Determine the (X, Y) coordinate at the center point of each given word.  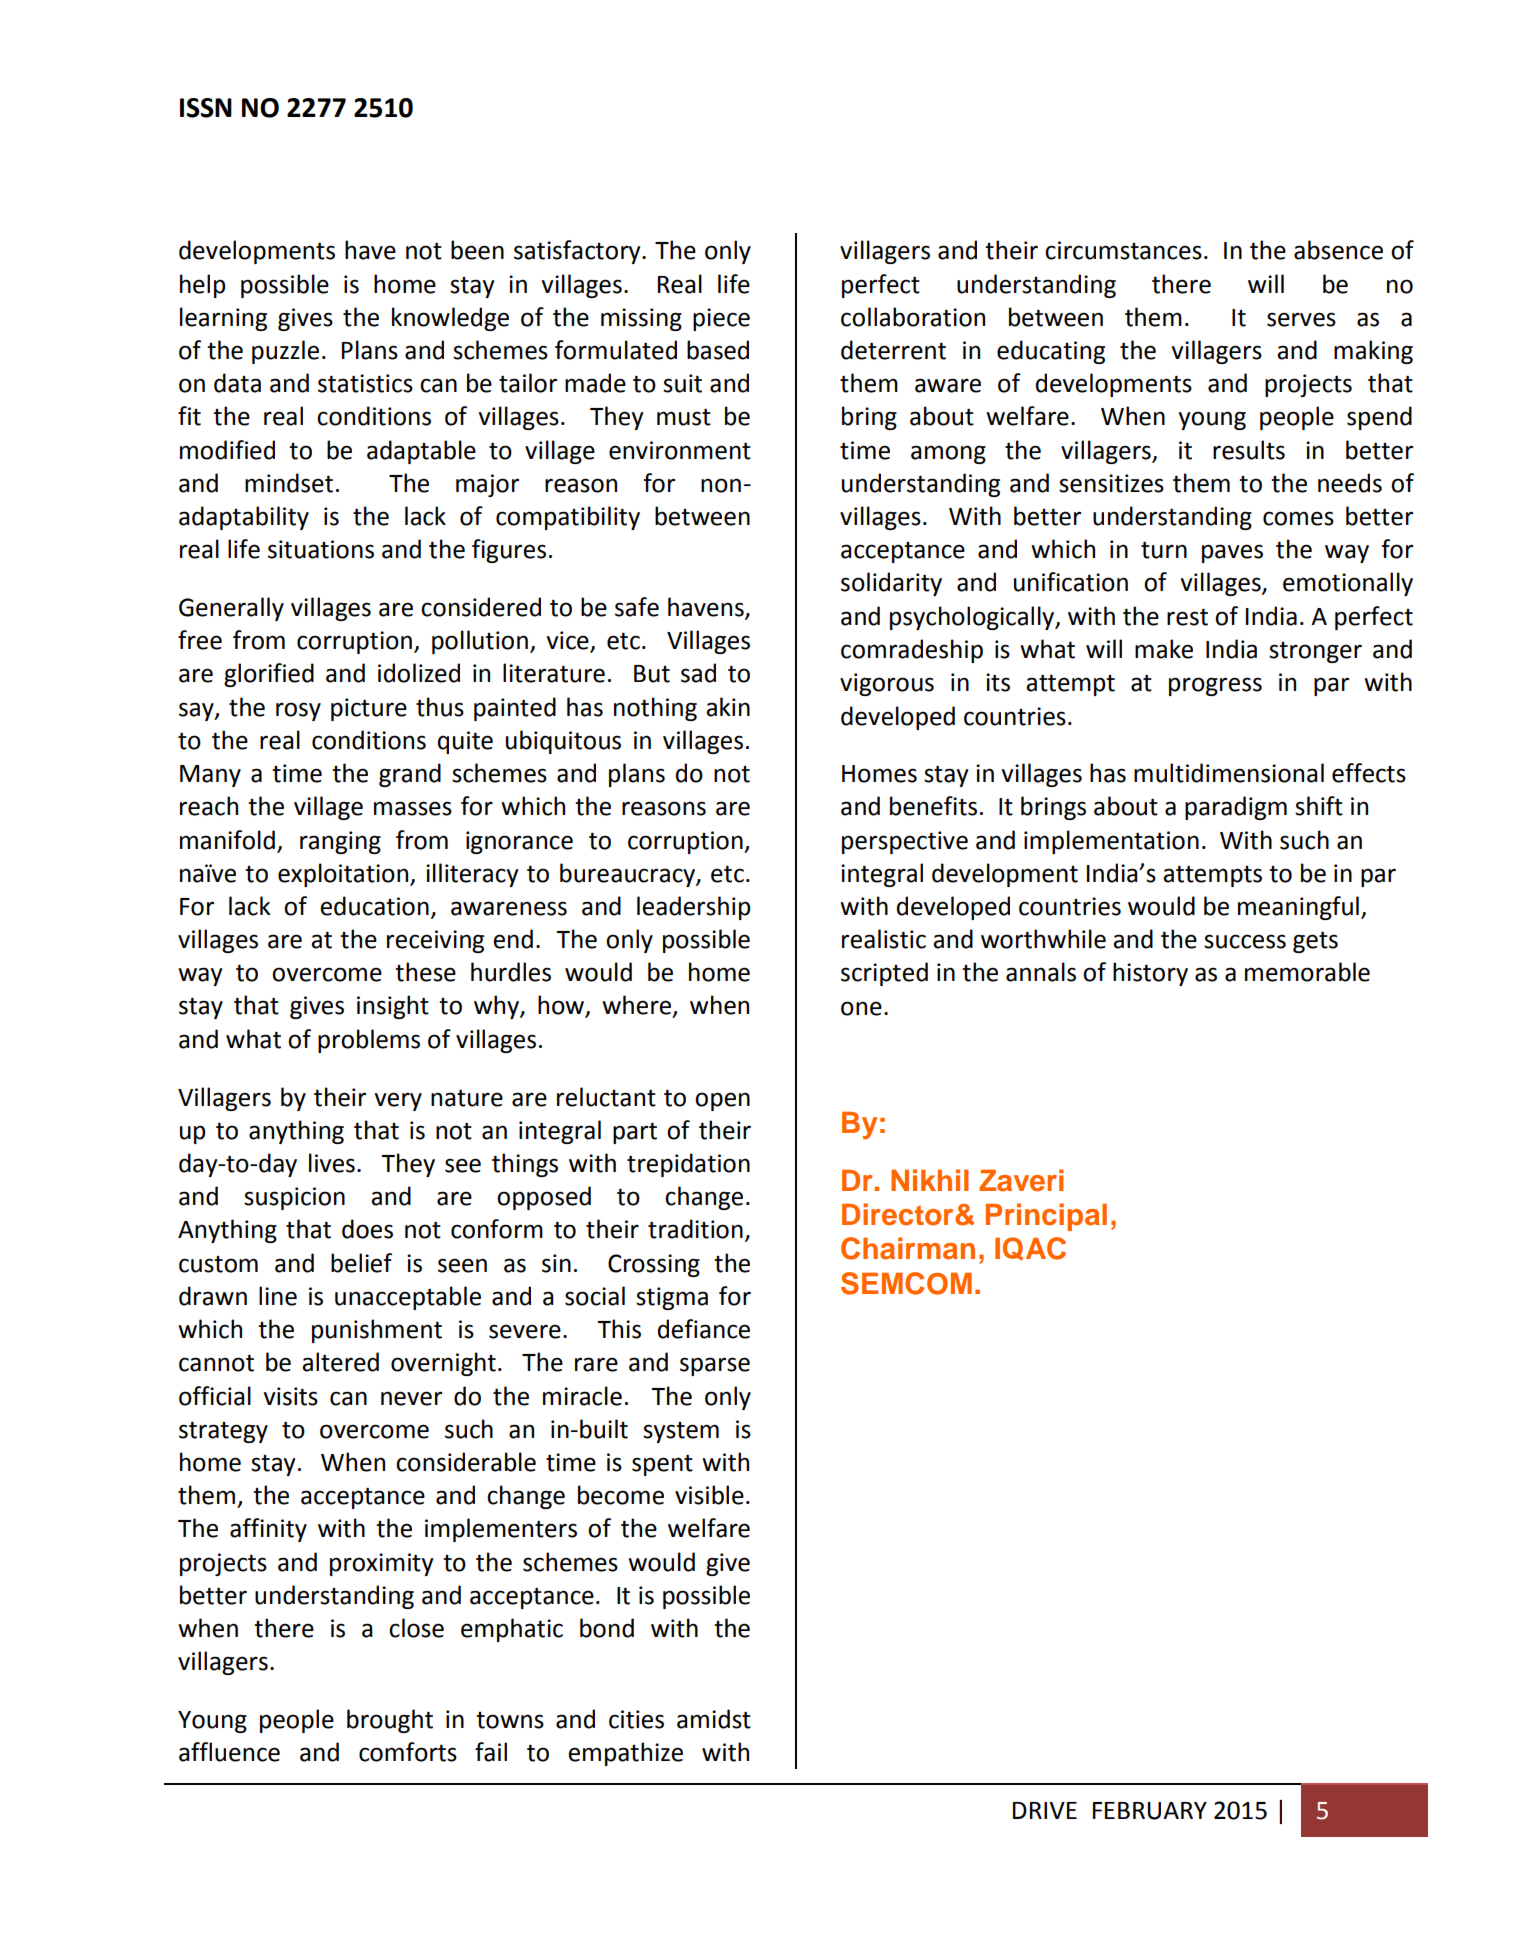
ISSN (206, 108)
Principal (1046, 1217)
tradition (695, 1229)
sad (698, 673)
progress (1215, 686)
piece (721, 319)
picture (369, 709)
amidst (714, 1719)
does (367, 1229)
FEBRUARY (1150, 1811)
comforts (408, 1752)
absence (1338, 250)
